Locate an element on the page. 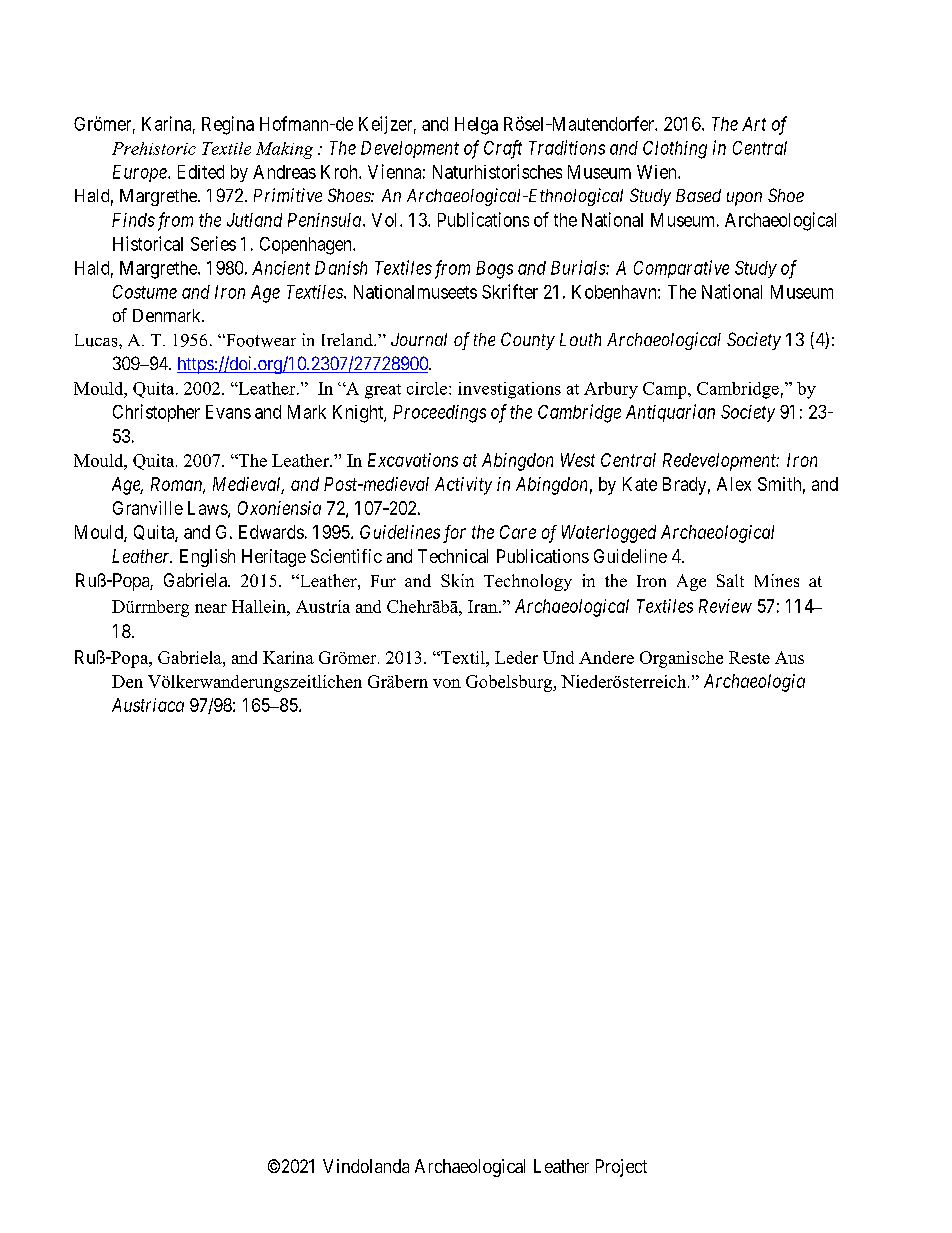 This document has height=1233, width=952. Helga is located at coordinates (476, 126).
